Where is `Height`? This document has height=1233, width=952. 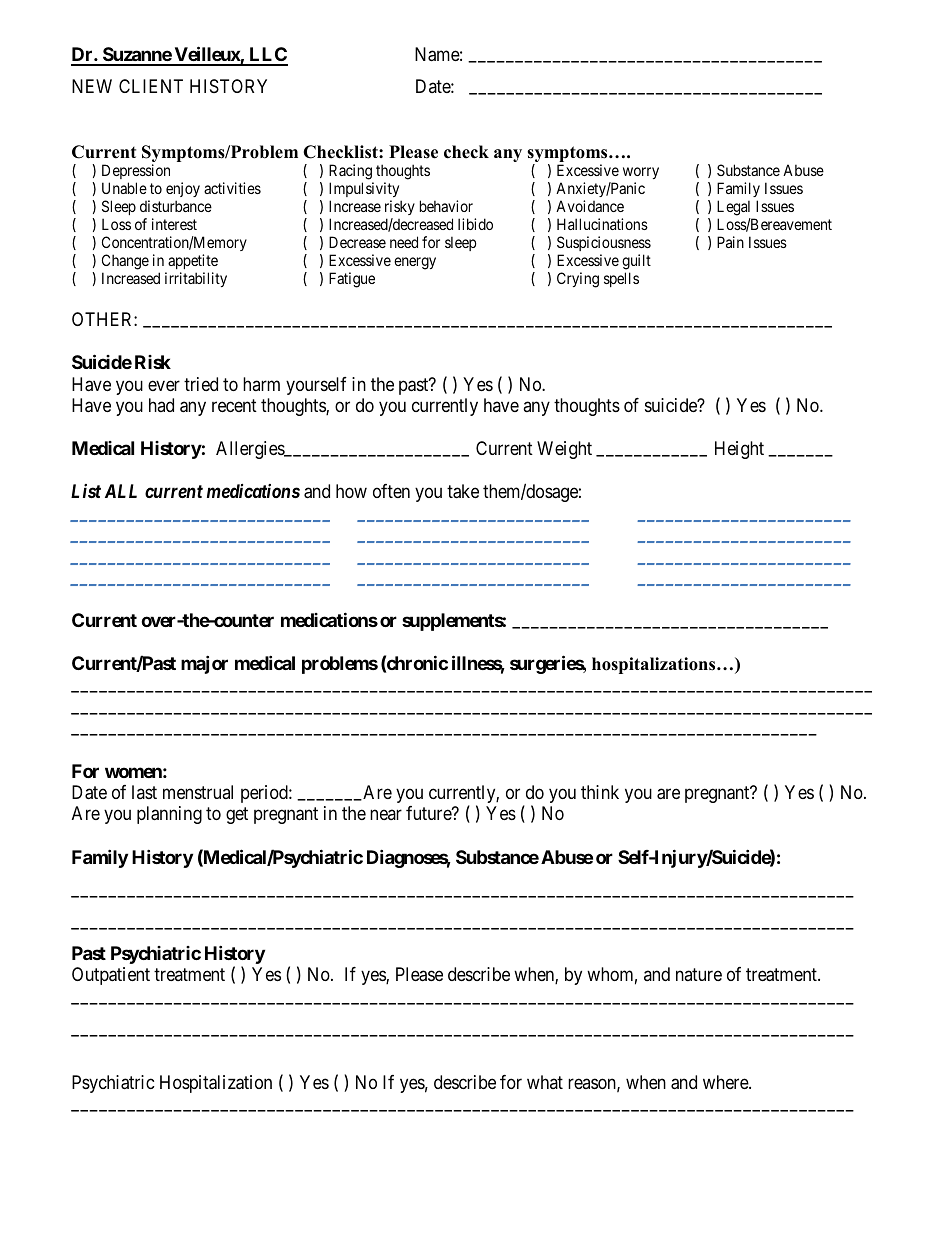 Height is located at coordinates (739, 450).
